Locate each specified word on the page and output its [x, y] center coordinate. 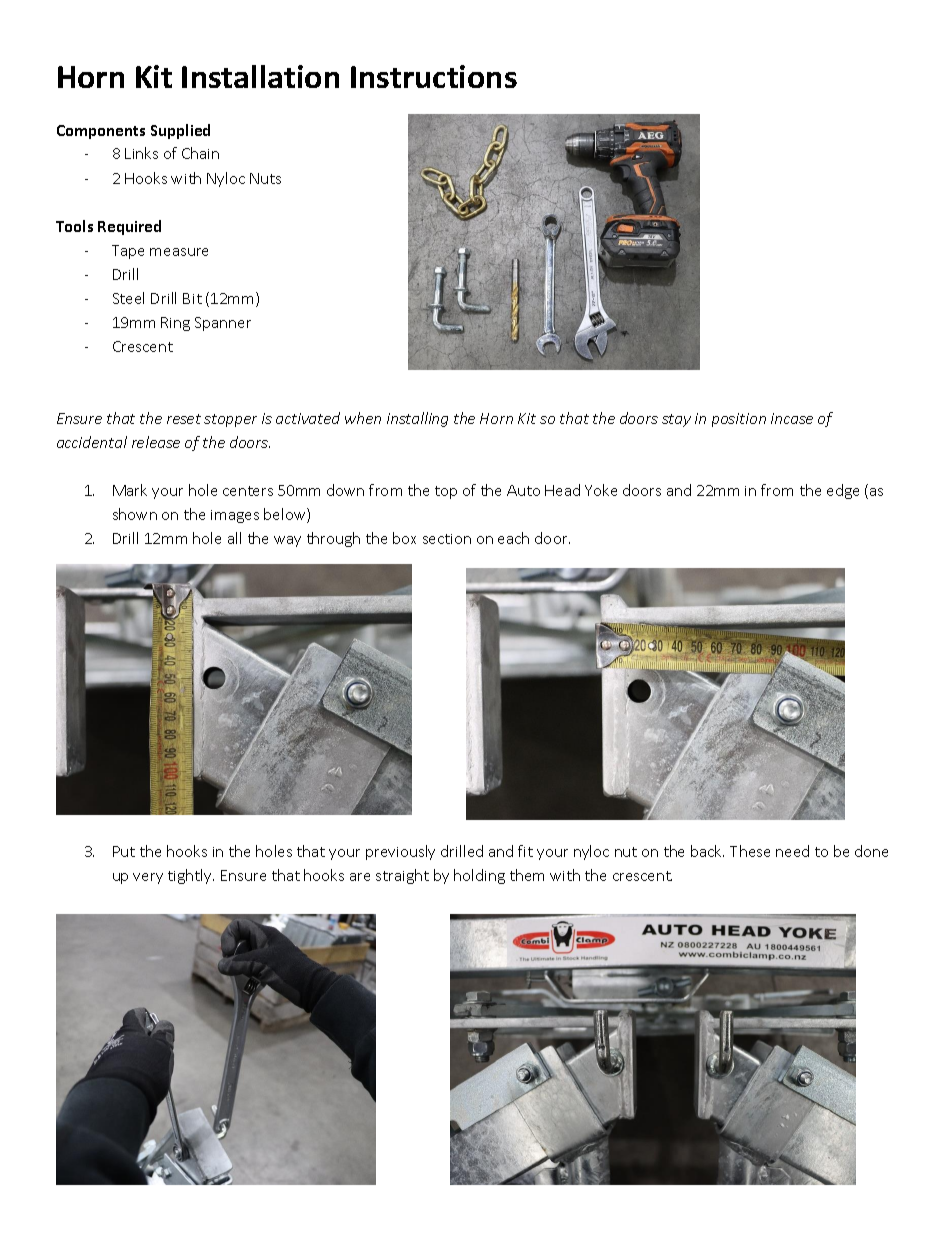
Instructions [434, 76]
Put [124, 851]
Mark [130, 490]
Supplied [180, 131]
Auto [523, 490]
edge [843, 491]
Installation [260, 76]
